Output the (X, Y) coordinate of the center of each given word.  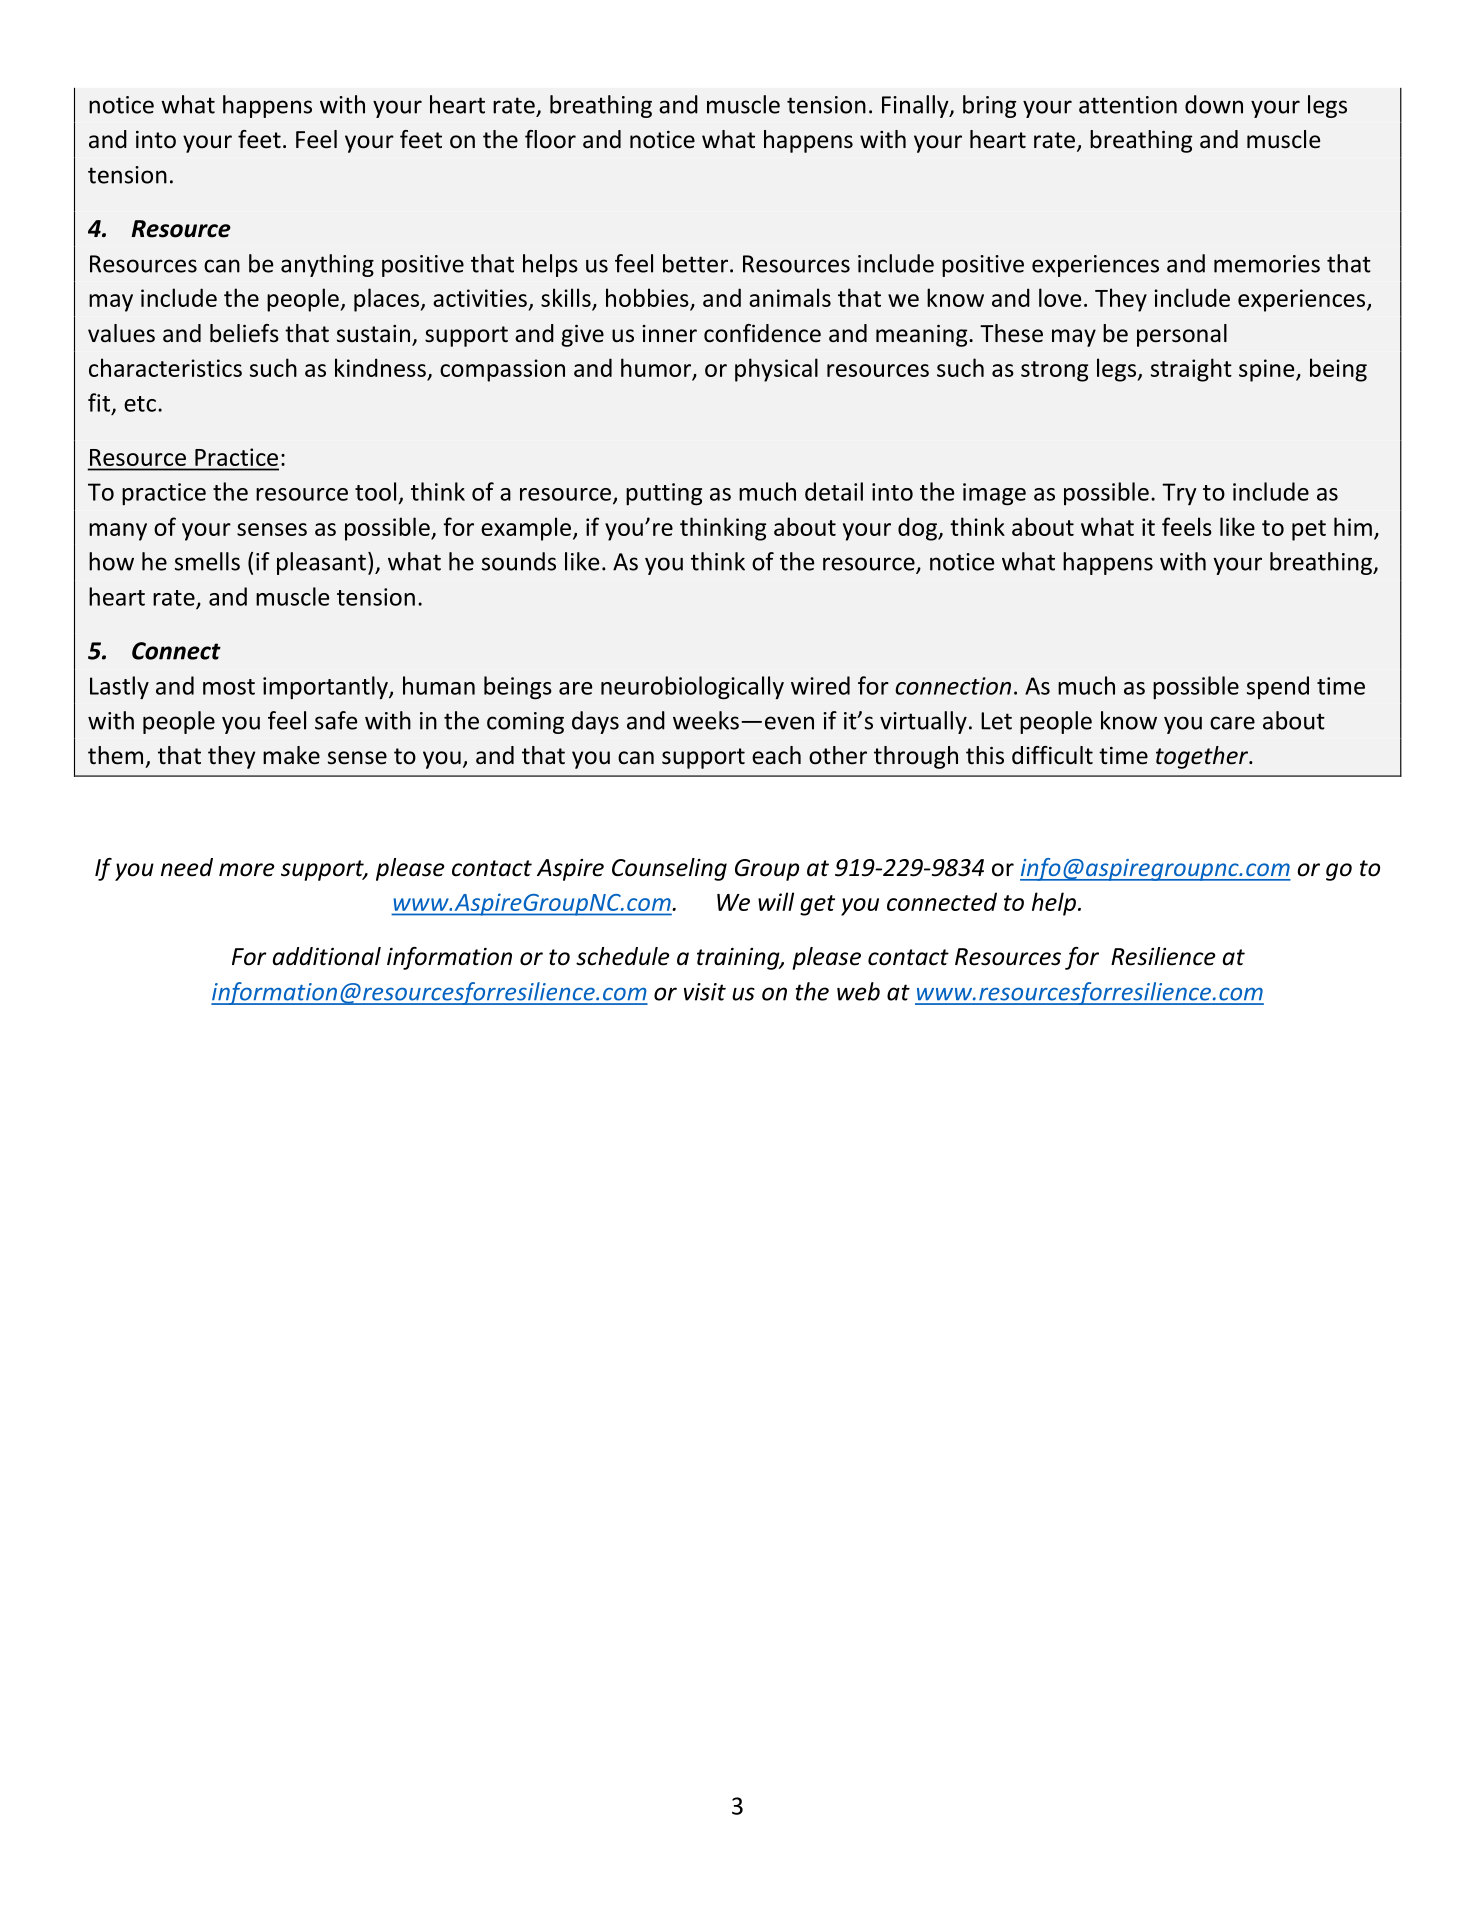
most (229, 687)
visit (705, 992)
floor (550, 139)
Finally (916, 106)
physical (776, 370)
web (858, 991)
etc (140, 404)
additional (327, 956)
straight (1191, 370)
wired (820, 685)
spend (1278, 687)
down (1214, 104)
